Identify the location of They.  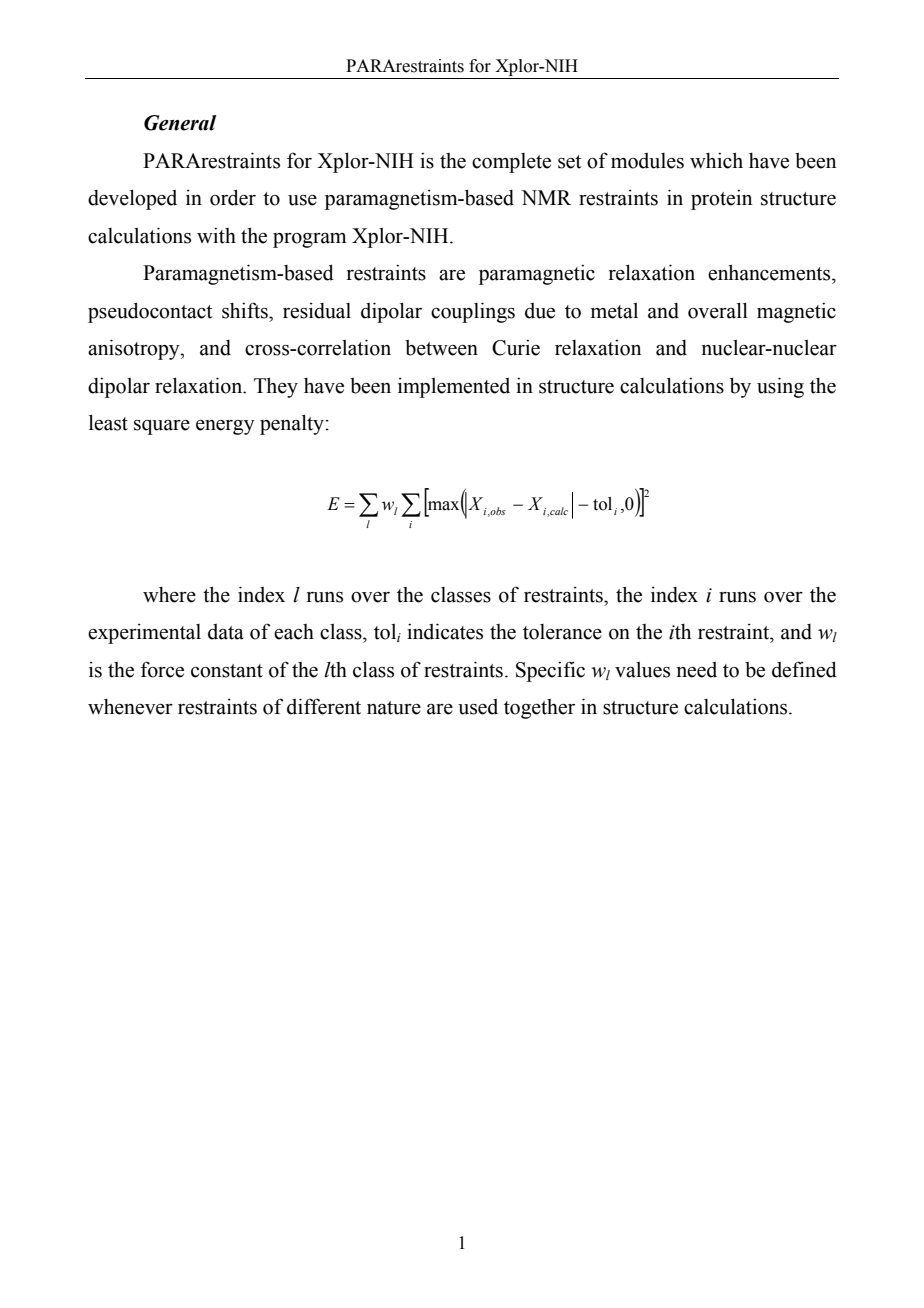
(276, 387).
